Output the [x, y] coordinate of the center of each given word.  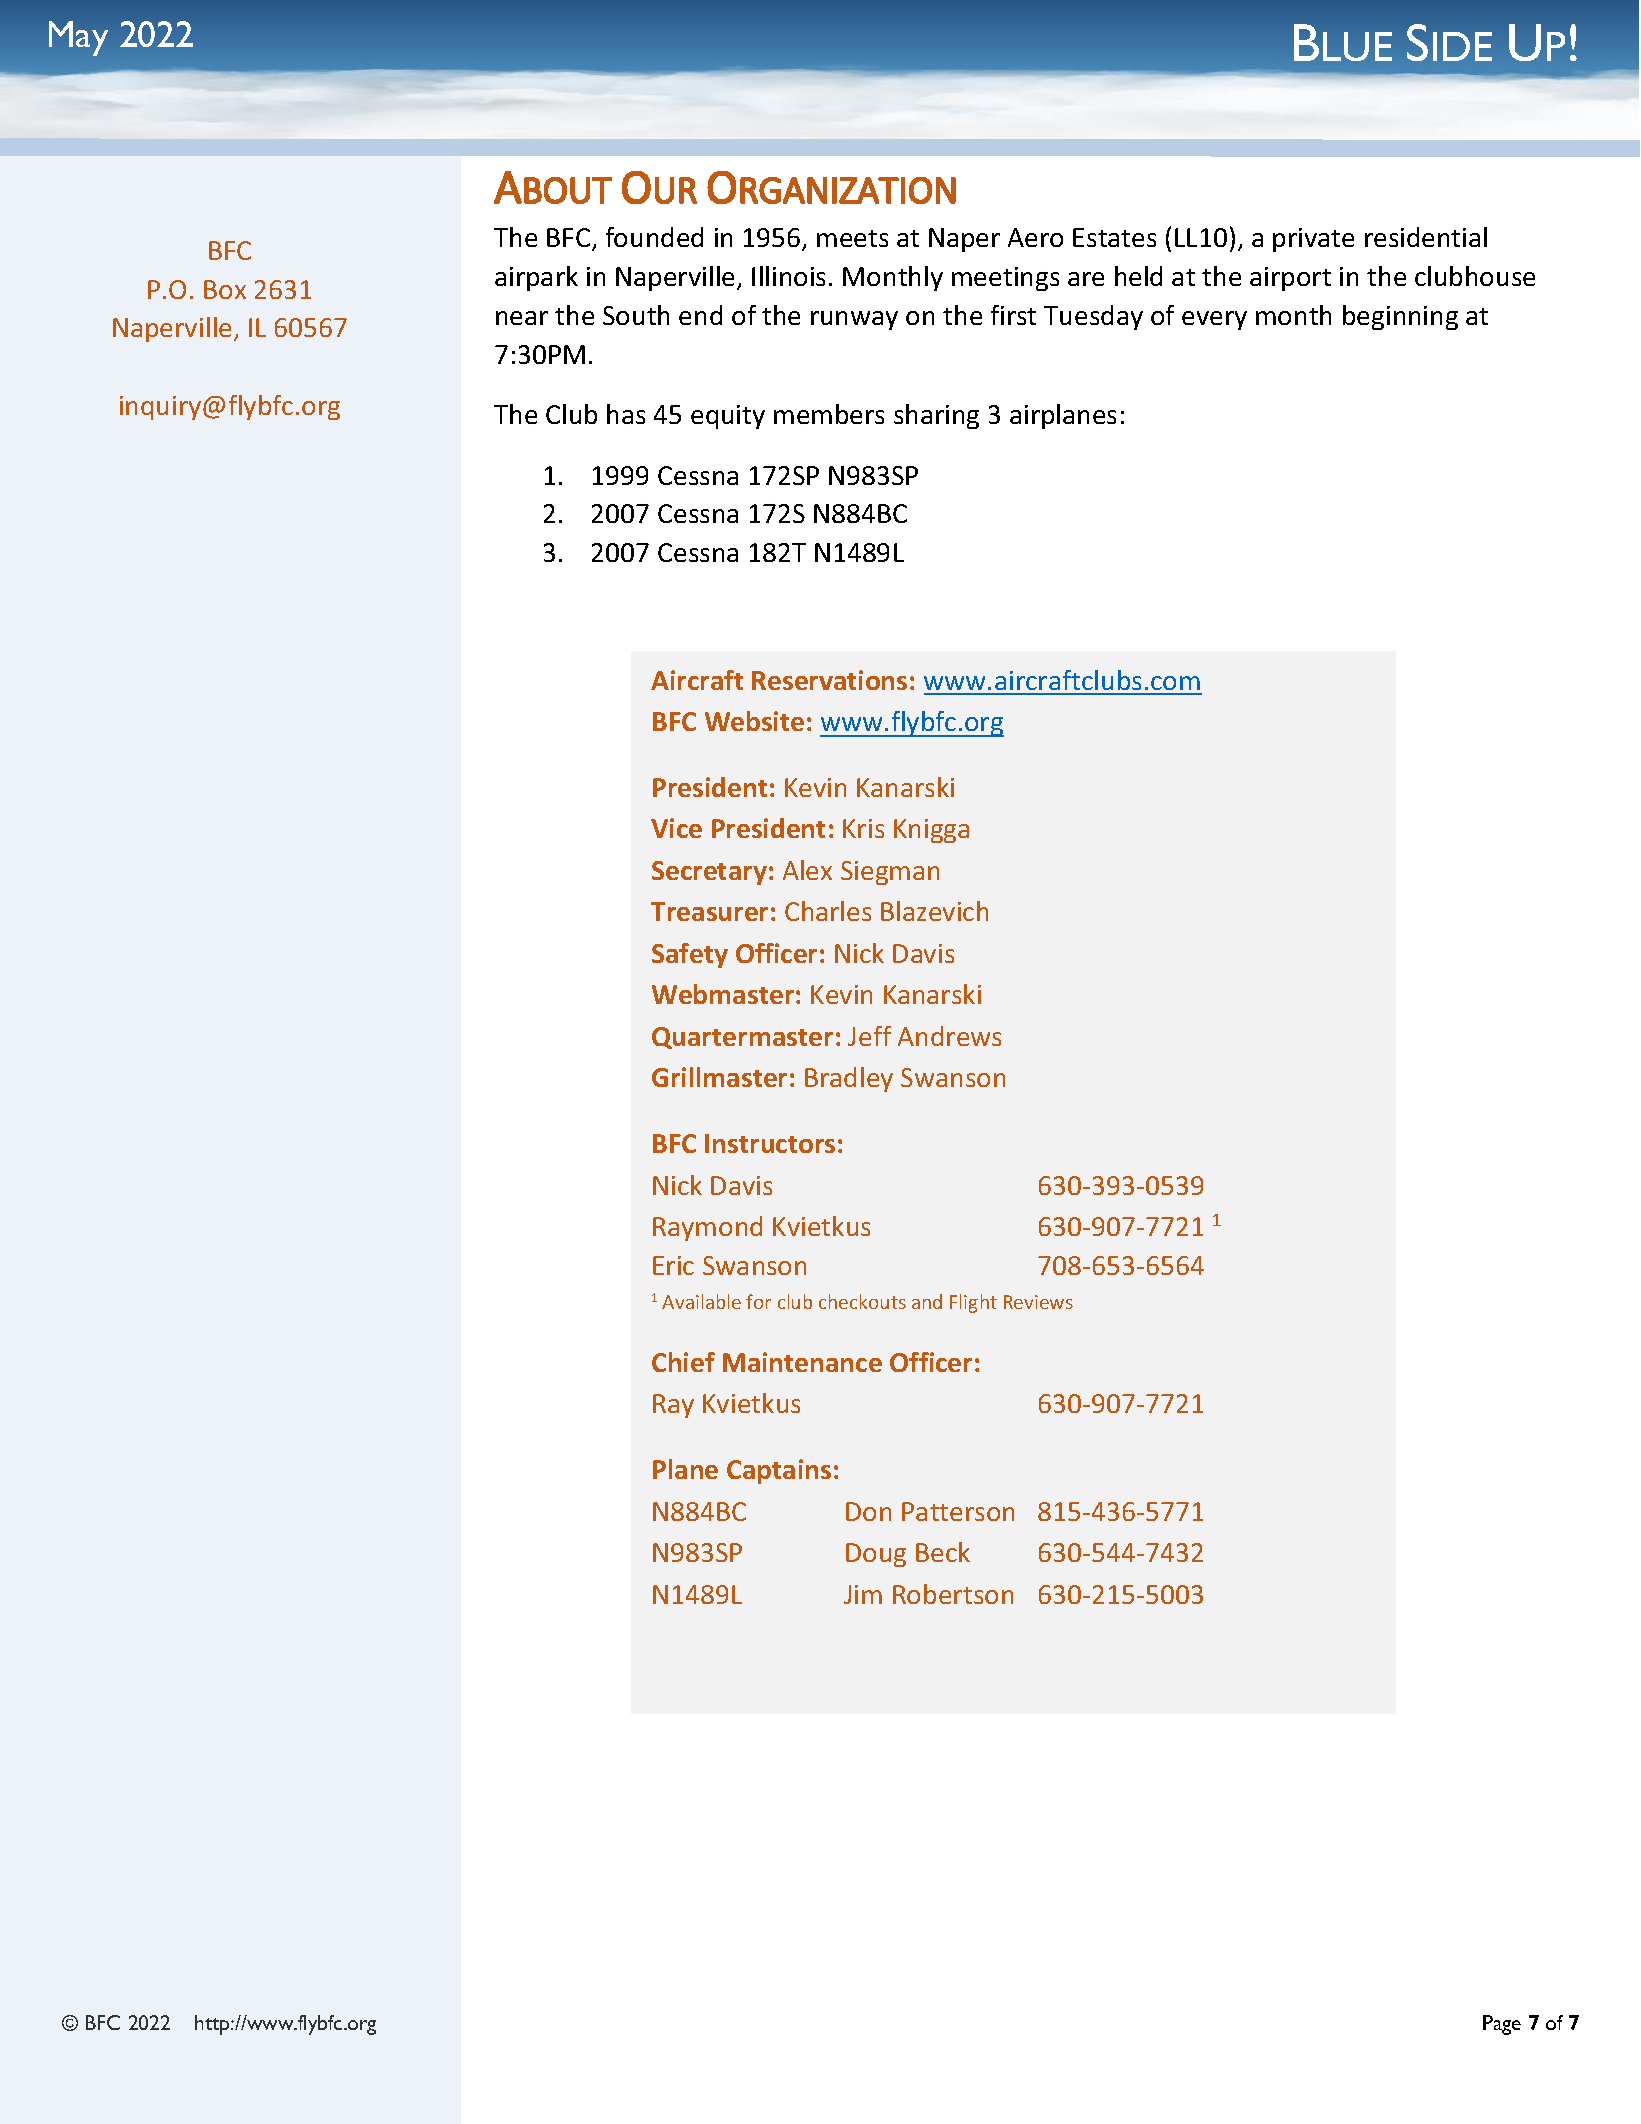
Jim [863, 1594]
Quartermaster [742, 1038]
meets [852, 238]
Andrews [949, 1036]
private [1313, 240]
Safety [690, 955]
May [78, 38]
